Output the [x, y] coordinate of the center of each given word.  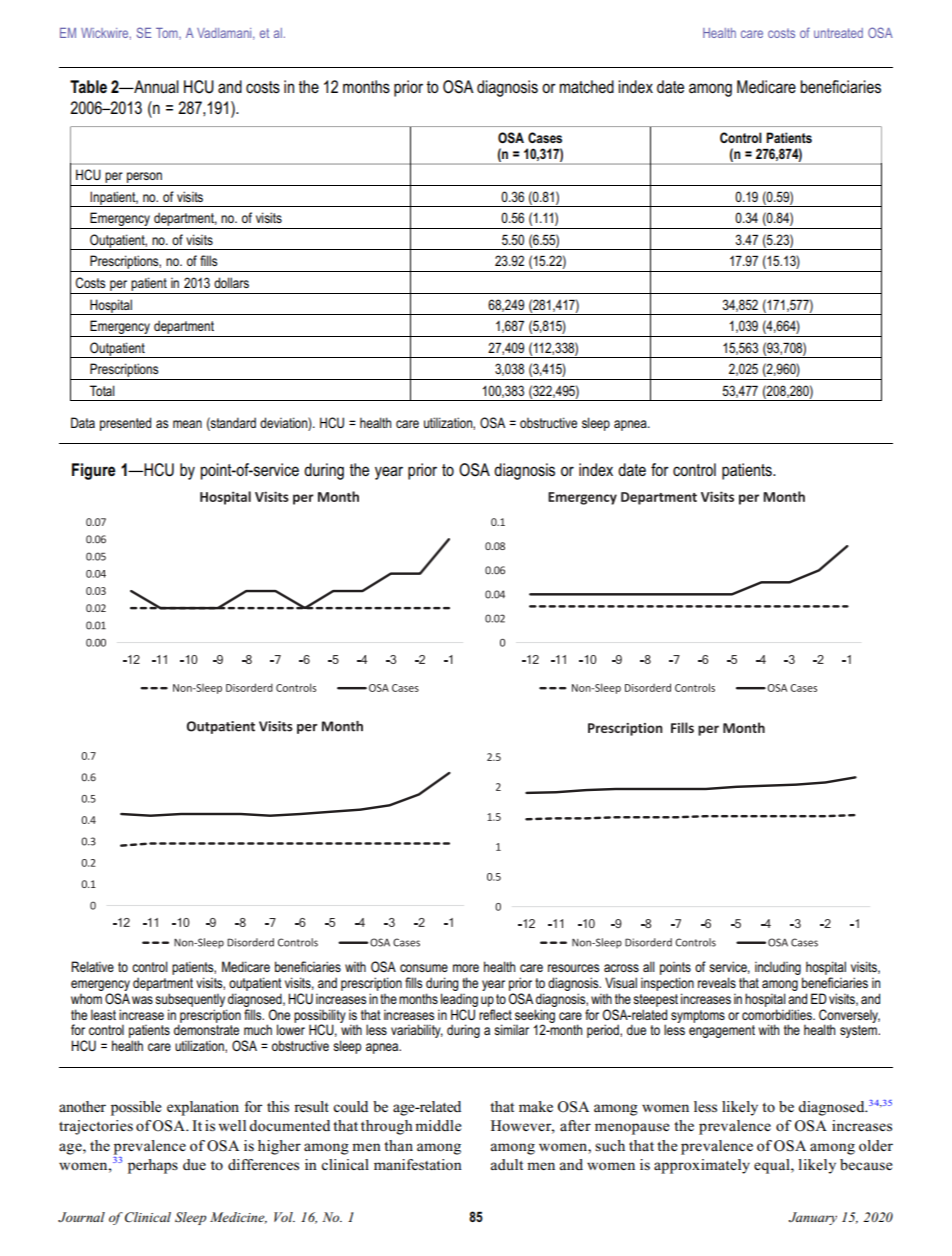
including [778, 968]
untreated [838, 33]
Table [88, 86]
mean [187, 424]
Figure [94, 471]
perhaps [153, 1166]
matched [587, 86]
